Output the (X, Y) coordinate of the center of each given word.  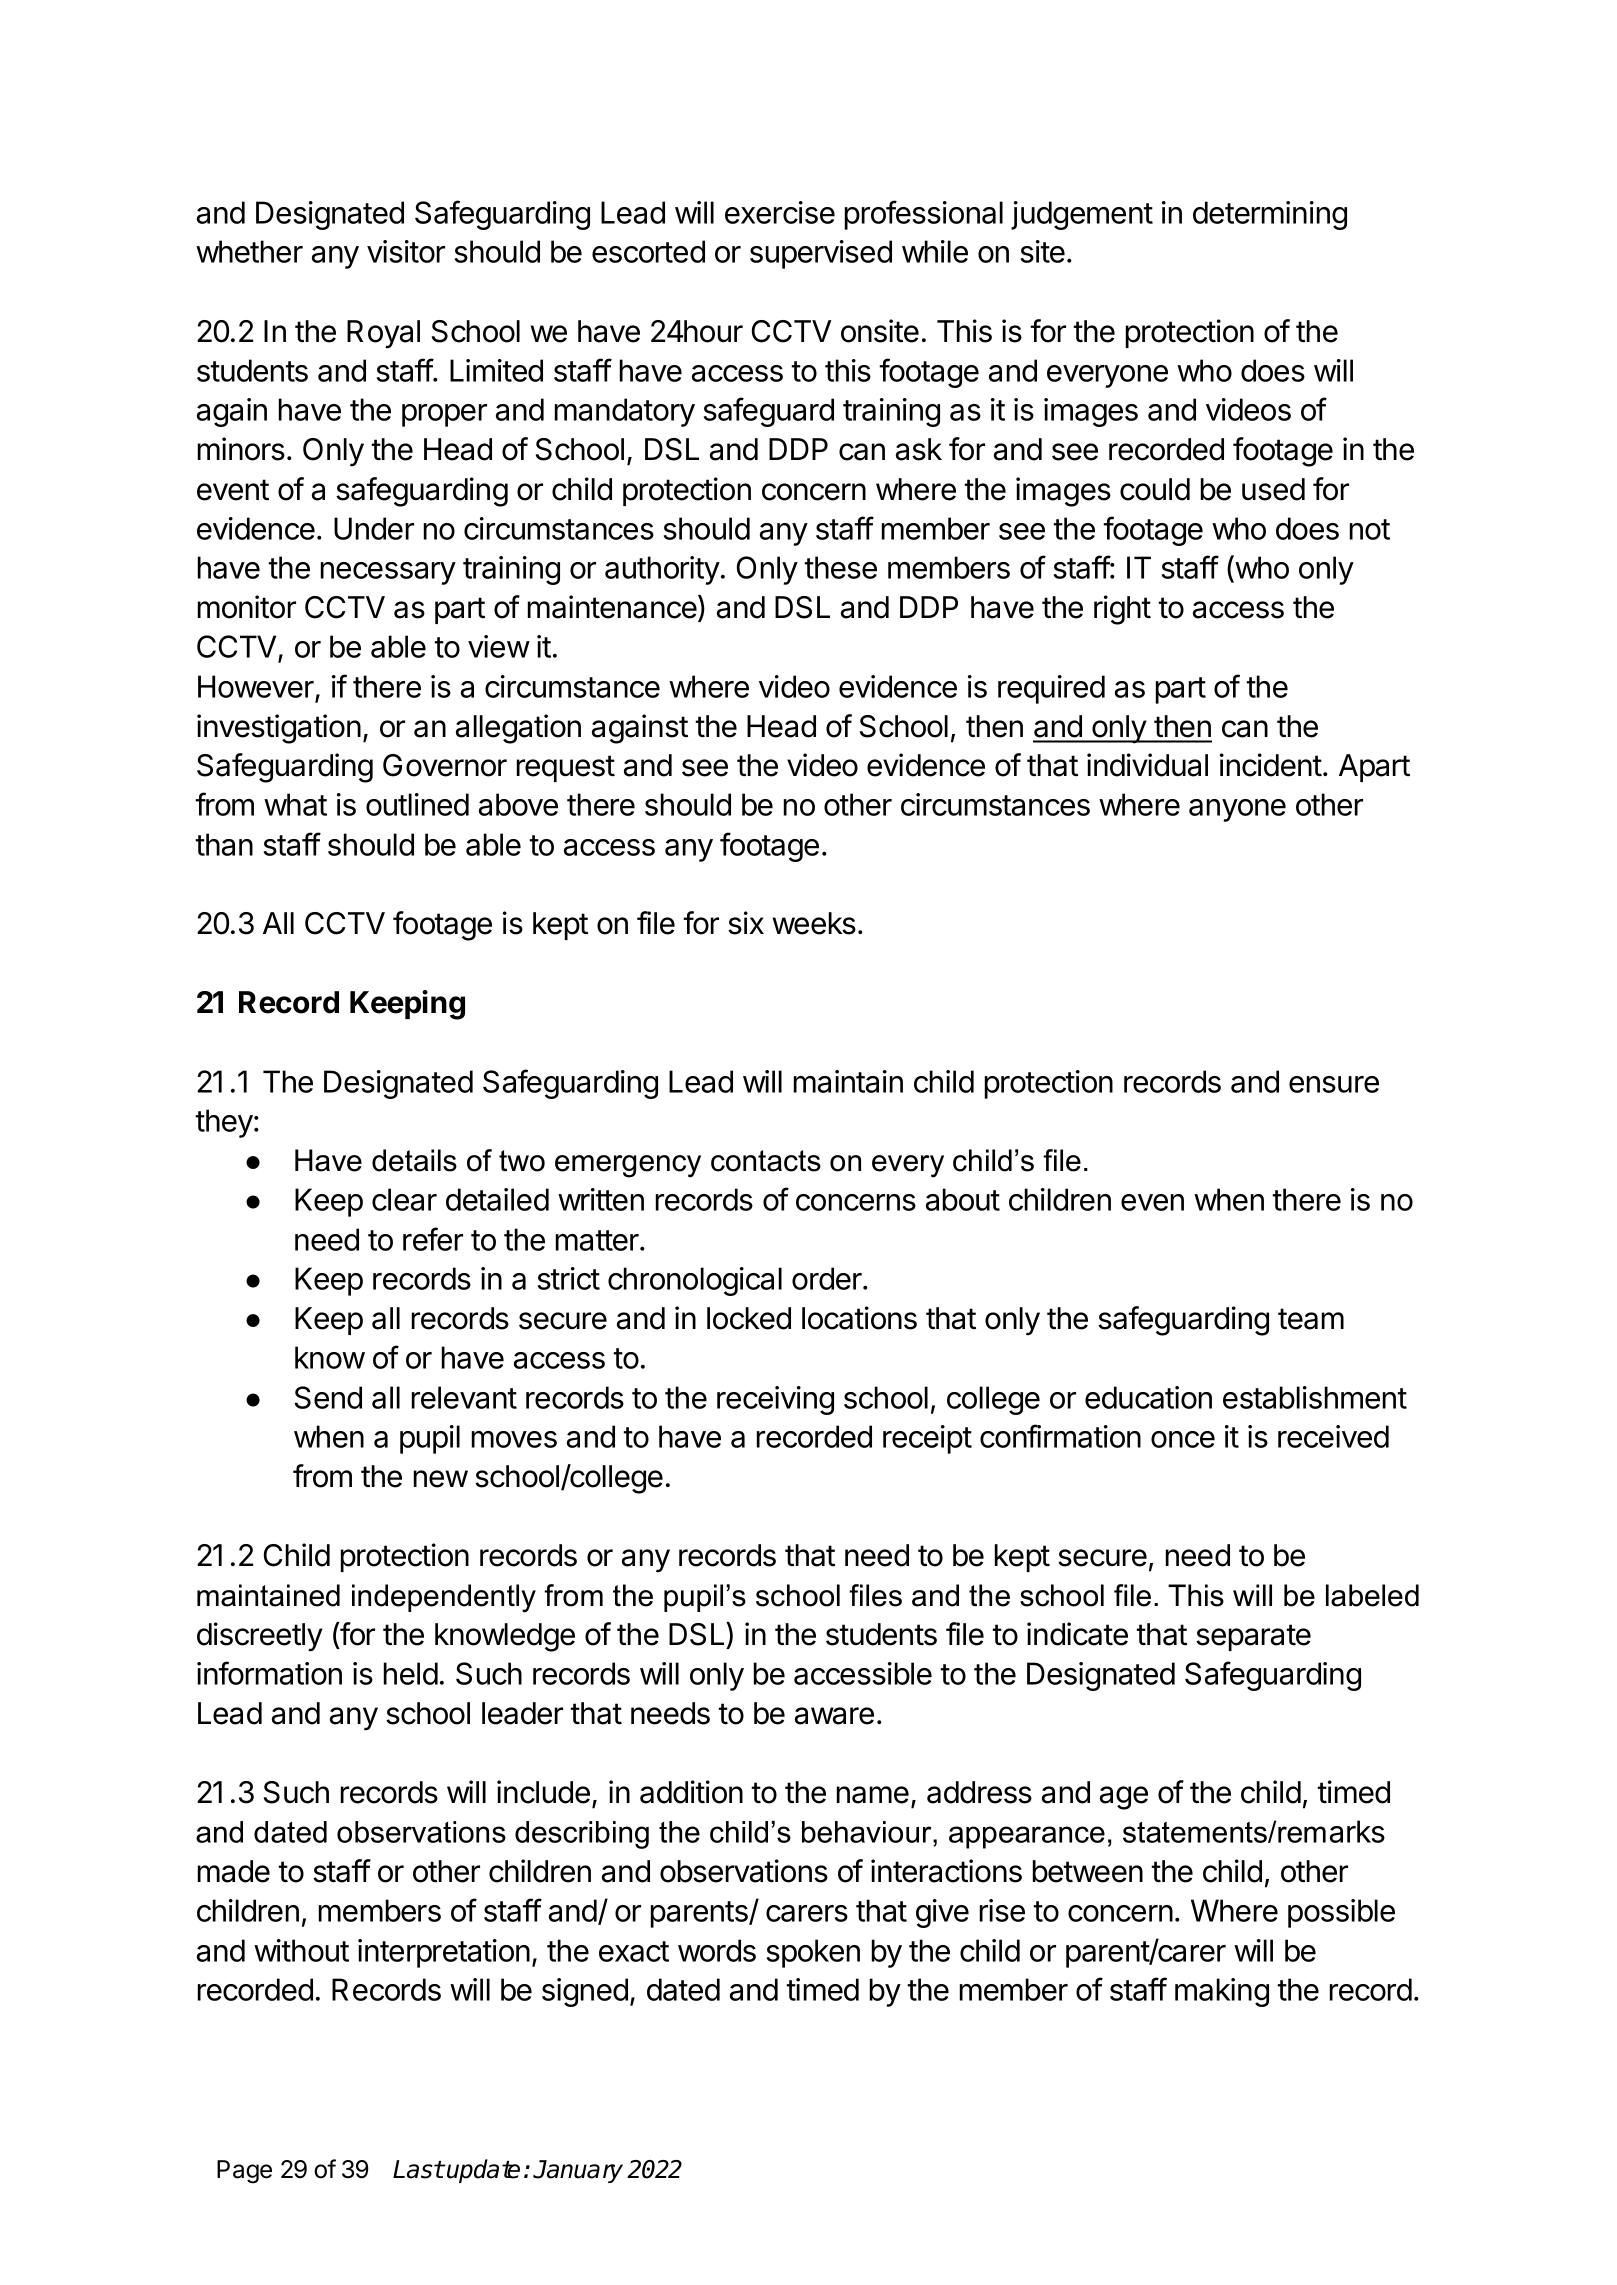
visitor (406, 251)
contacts (766, 1161)
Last (418, 2169)
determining (1270, 215)
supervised (821, 254)
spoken (813, 1953)
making (1222, 1992)
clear (404, 1199)
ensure (1334, 1084)
